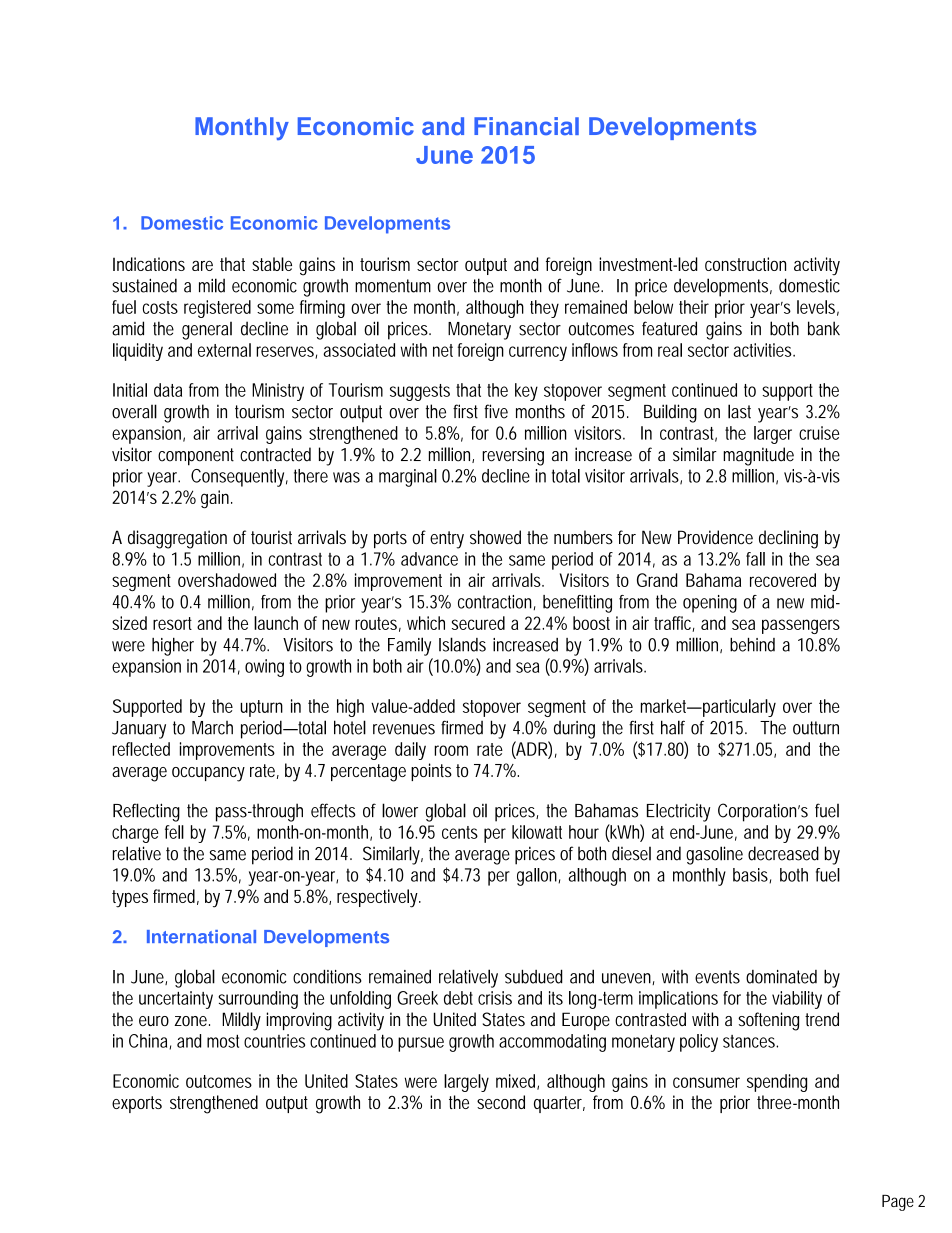  What do you see at coordinates (537, 877) in the screenshot?
I see `gallon` at bounding box center [537, 877].
